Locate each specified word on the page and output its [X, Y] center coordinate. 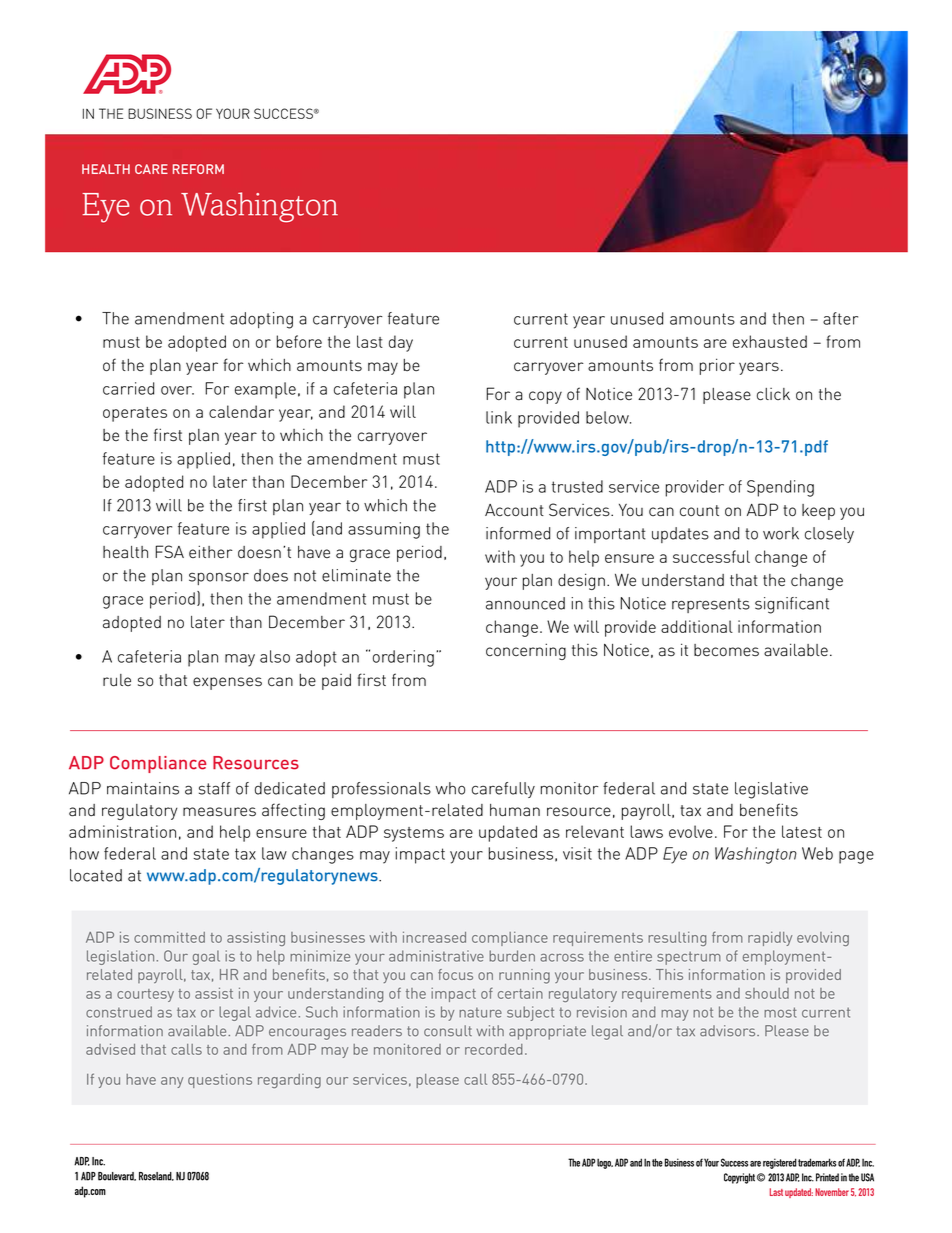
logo [605, 1163]
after [840, 318]
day [401, 343]
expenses [227, 683]
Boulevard [117, 1176]
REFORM [198, 169]
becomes [726, 650]
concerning [526, 651]
